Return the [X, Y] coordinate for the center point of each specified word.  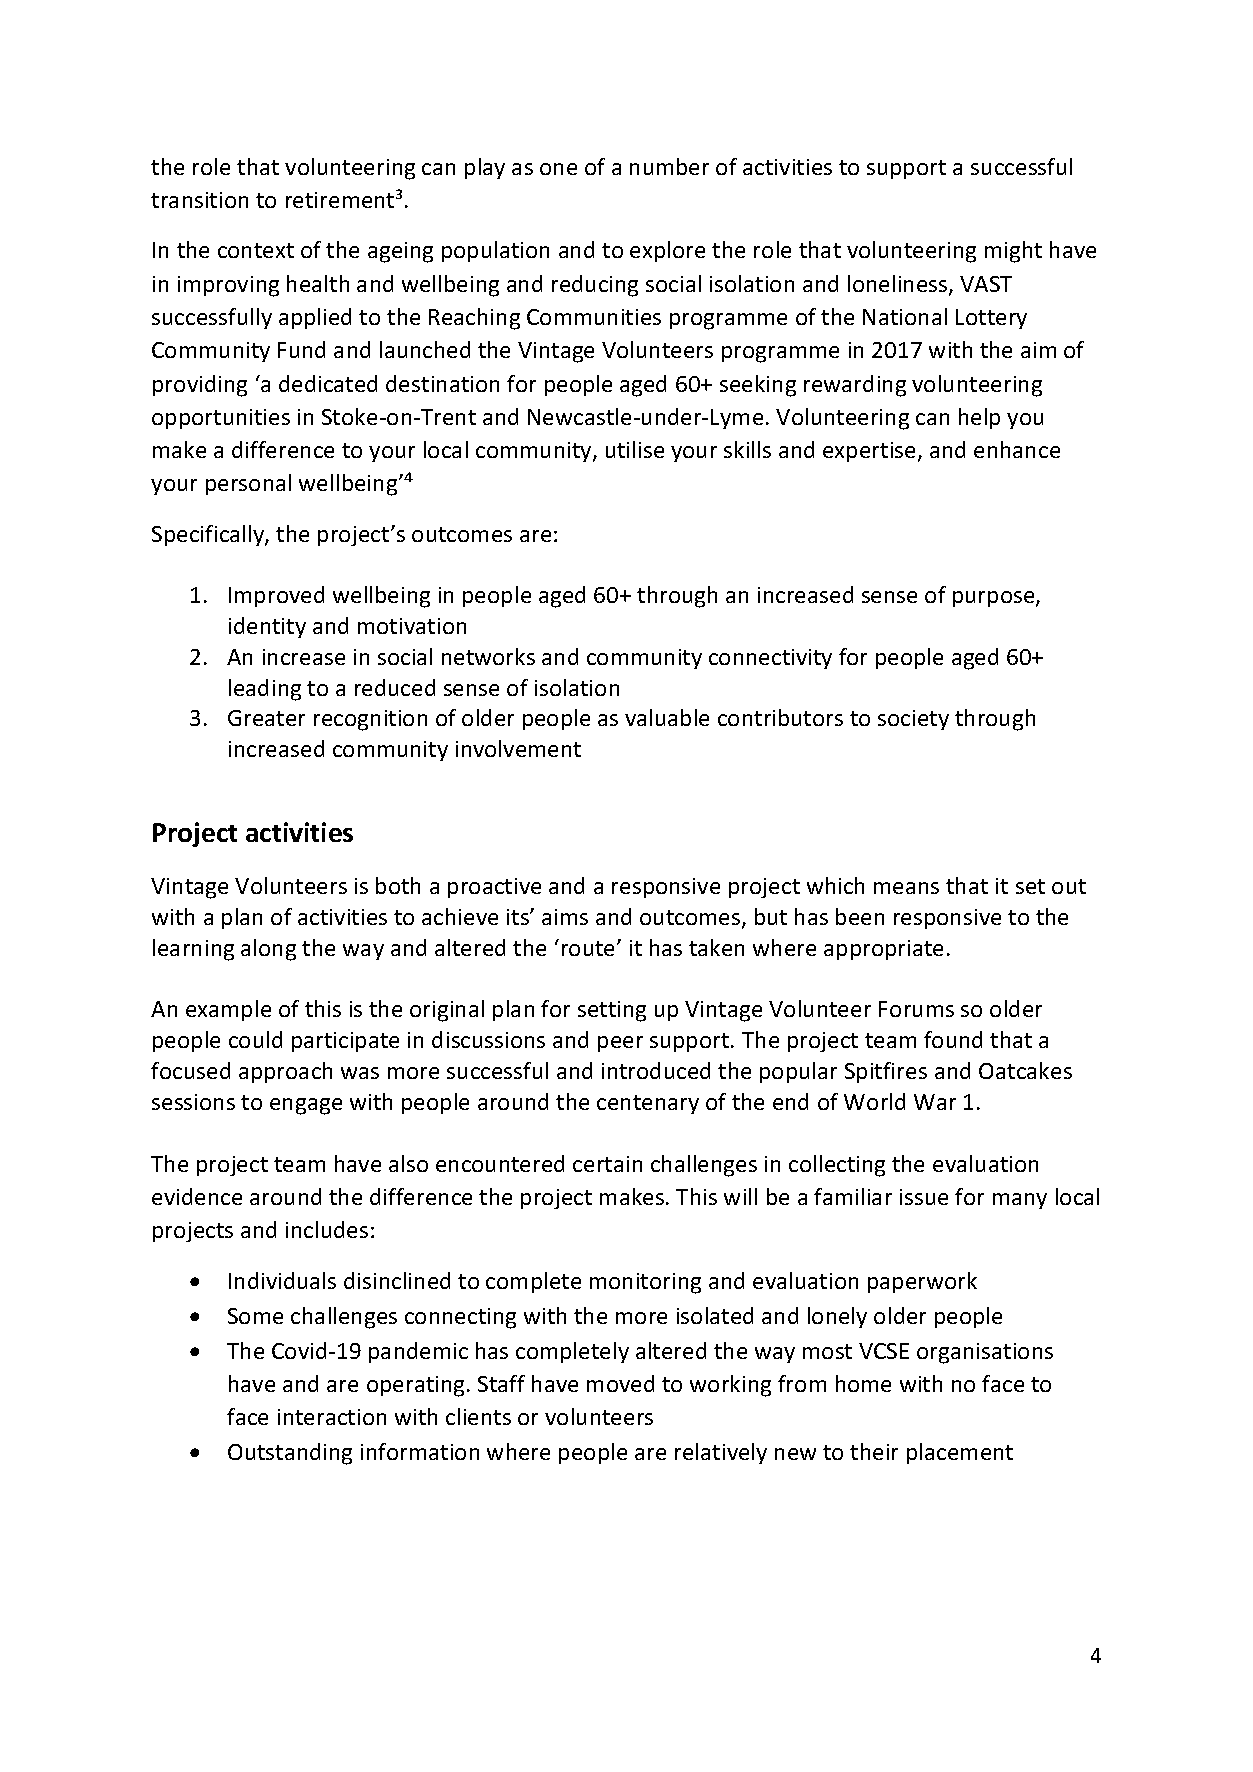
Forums [916, 1009]
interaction [332, 1417]
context [256, 250]
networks [488, 656]
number [669, 166]
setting [612, 1011]
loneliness [899, 285]
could [255, 1039]
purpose [995, 599]
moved [620, 1383]
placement [960, 1453]
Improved [276, 596]
